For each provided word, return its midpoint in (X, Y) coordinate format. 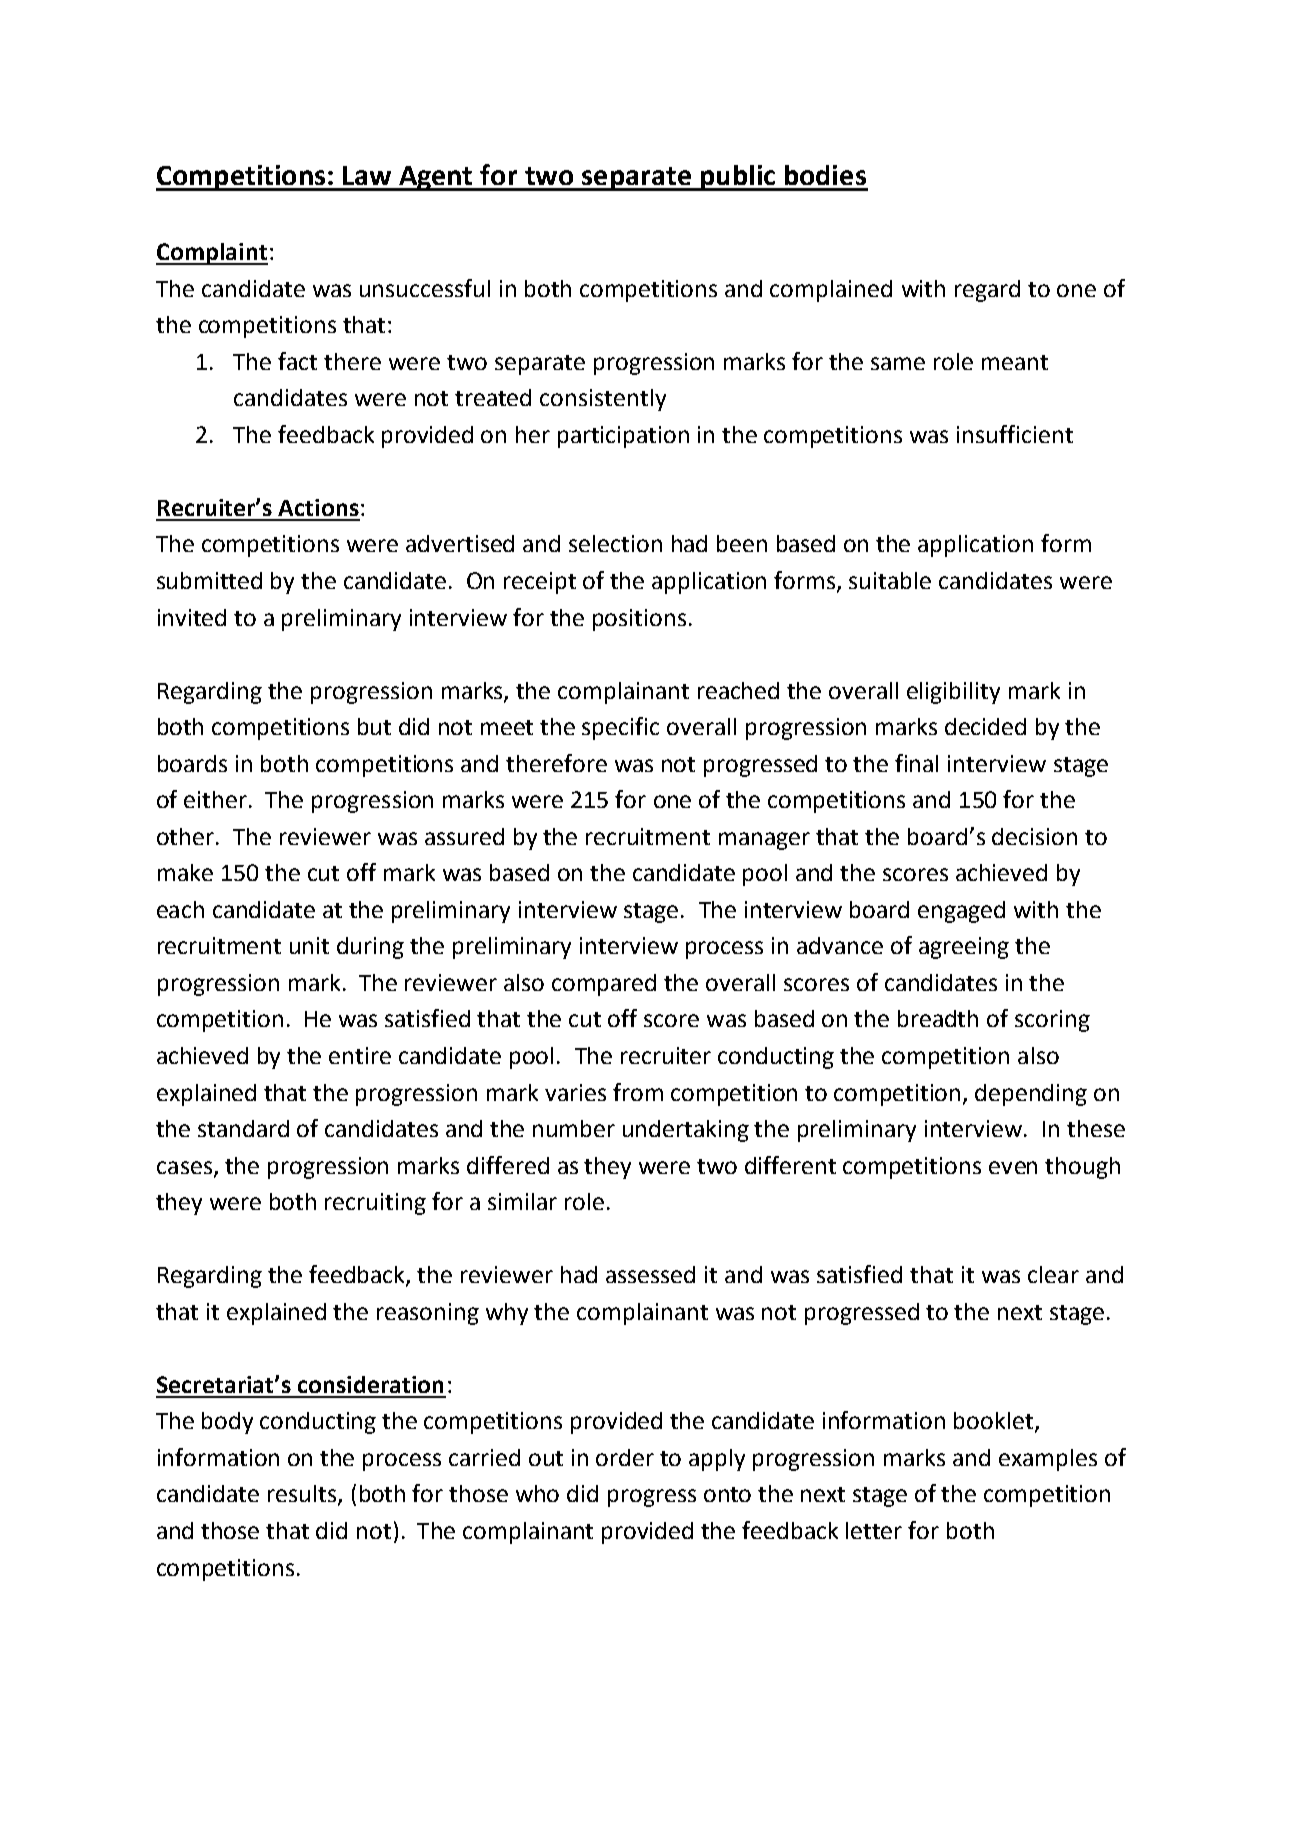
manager (764, 841)
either (215, 799)
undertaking (686, 1131)
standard (243, 1128)
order (625, 1457)
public (737, 178)
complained (831, 291)
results (303, 1495)
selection (615, 543)
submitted (209, 580)
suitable (890, 580)
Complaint (212, 254)
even (1013, 1167)
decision (1034, 836)
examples (1048, 1460)
